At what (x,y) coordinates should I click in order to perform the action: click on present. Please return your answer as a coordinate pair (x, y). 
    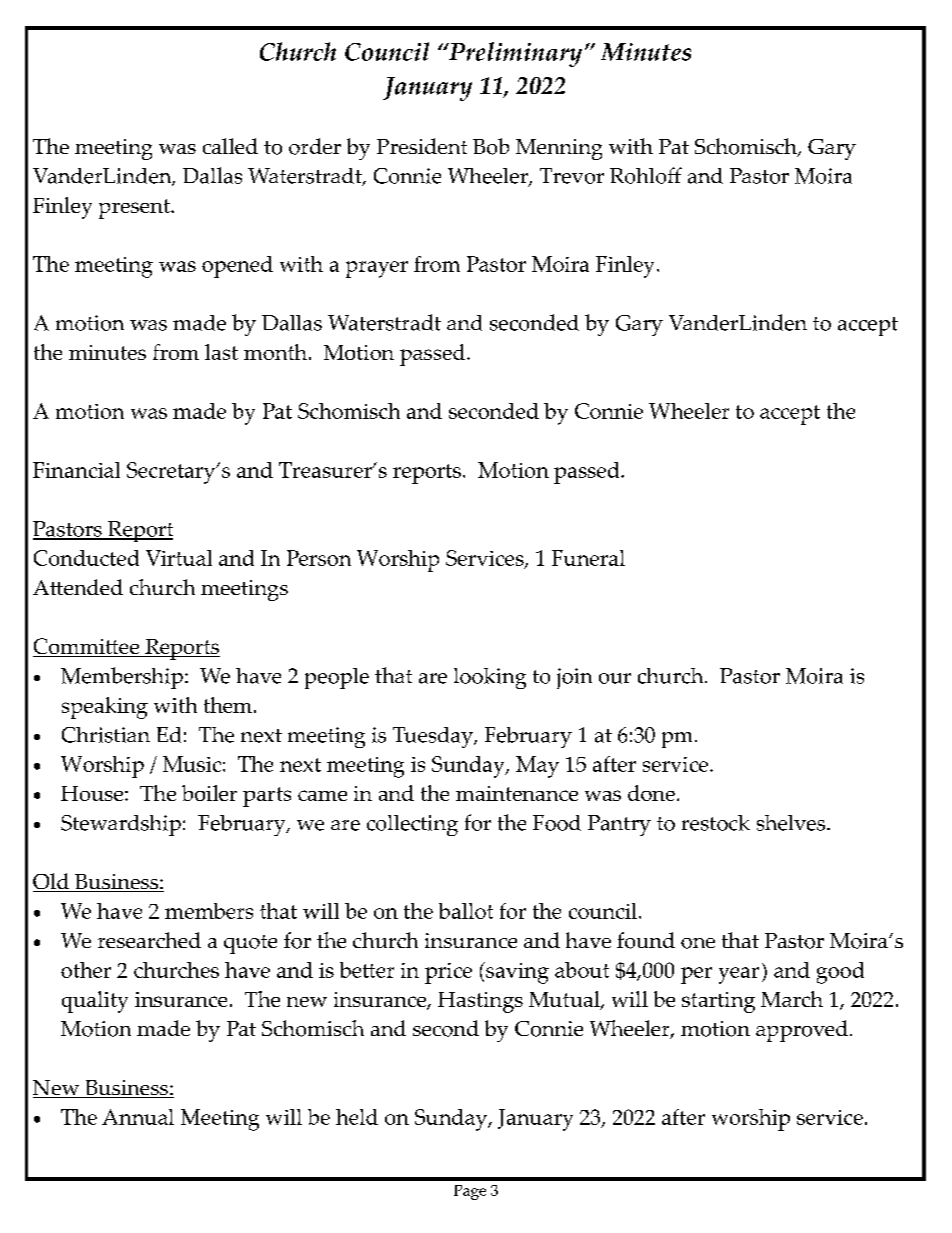
    Looking at the image, I should click on (135, 209).
